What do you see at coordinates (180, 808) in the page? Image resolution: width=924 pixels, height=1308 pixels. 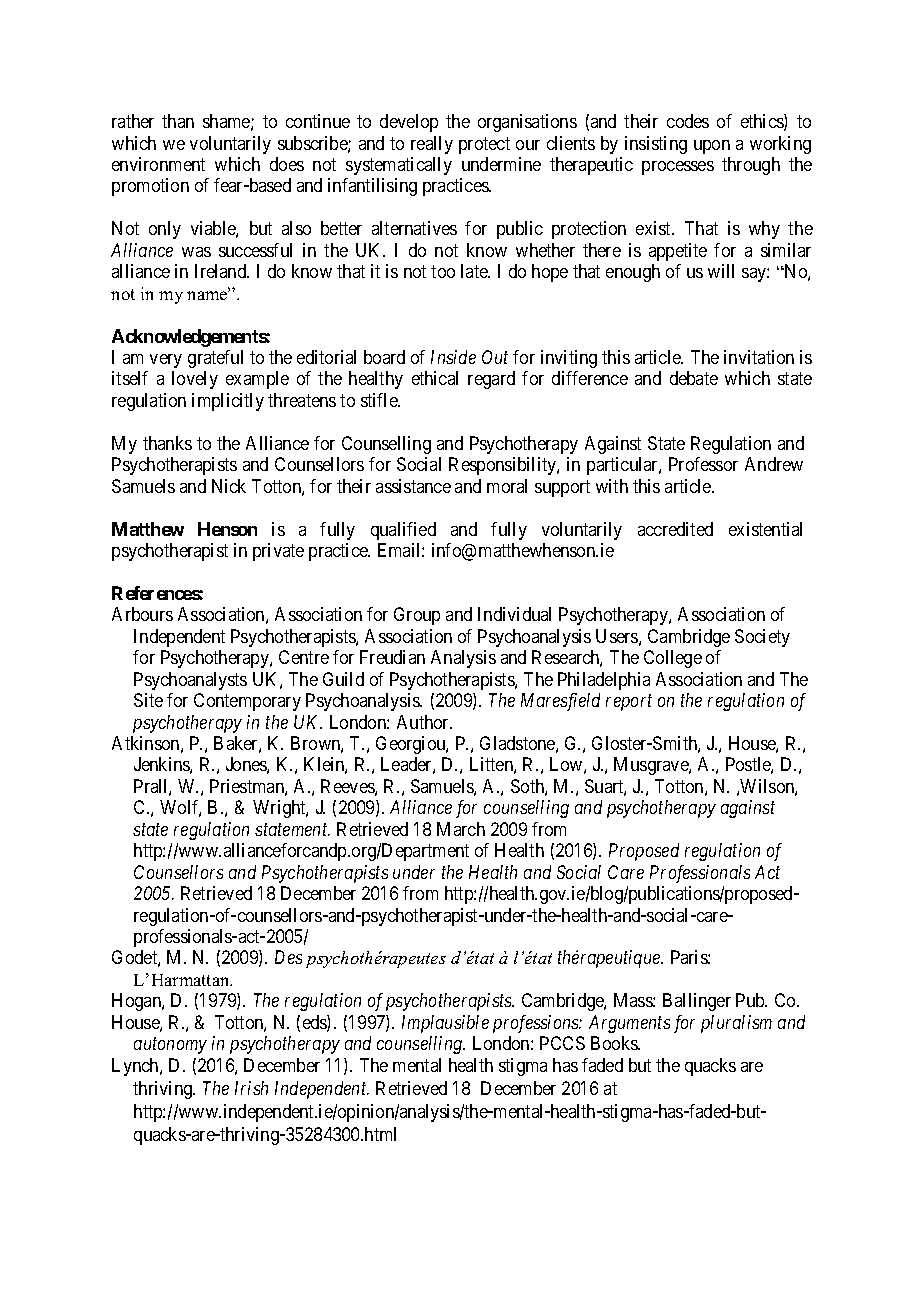 I see `Wolf` at bounding box center [180, 808].
